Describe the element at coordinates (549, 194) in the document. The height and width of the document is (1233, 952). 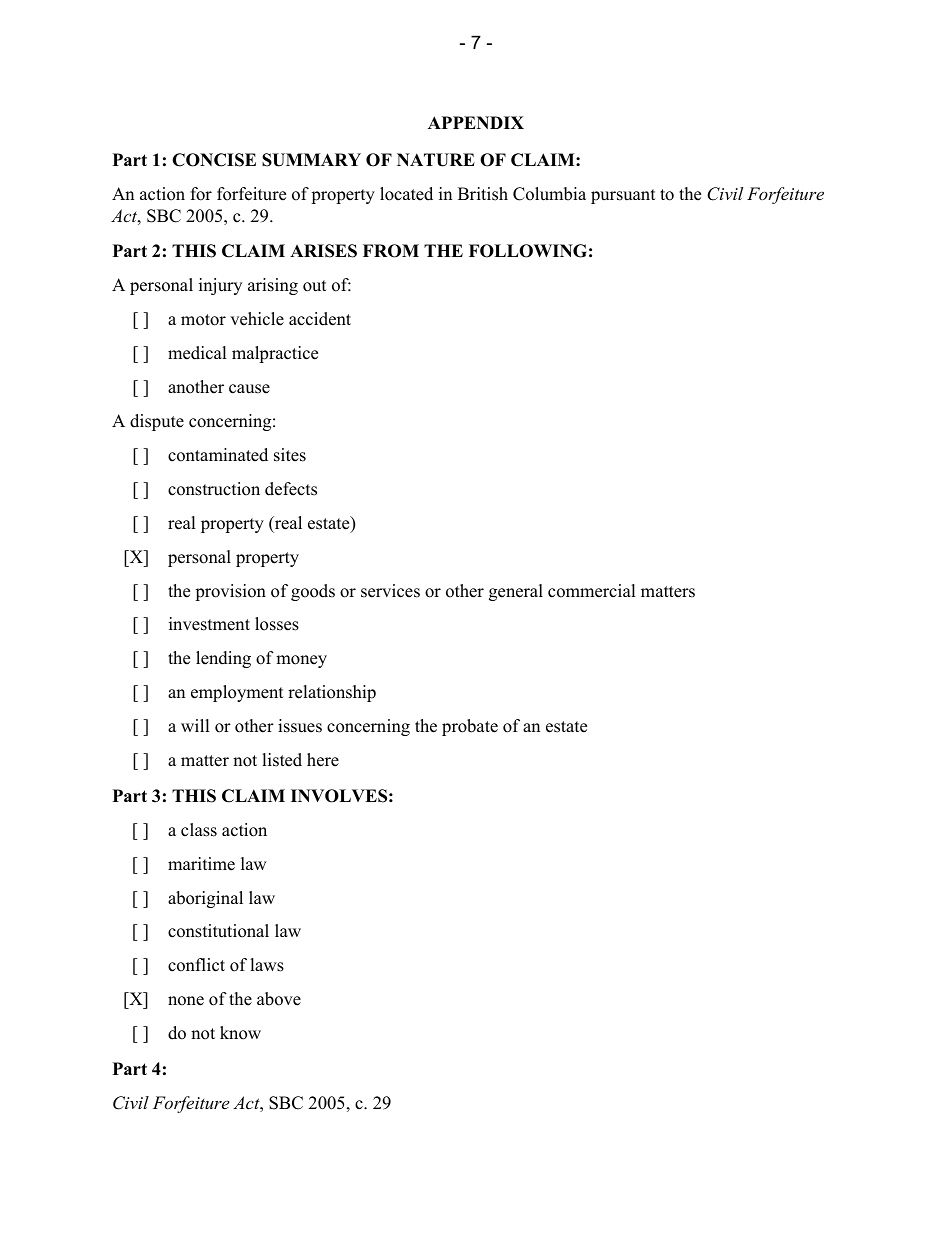
I see `Columbia` at that location.
